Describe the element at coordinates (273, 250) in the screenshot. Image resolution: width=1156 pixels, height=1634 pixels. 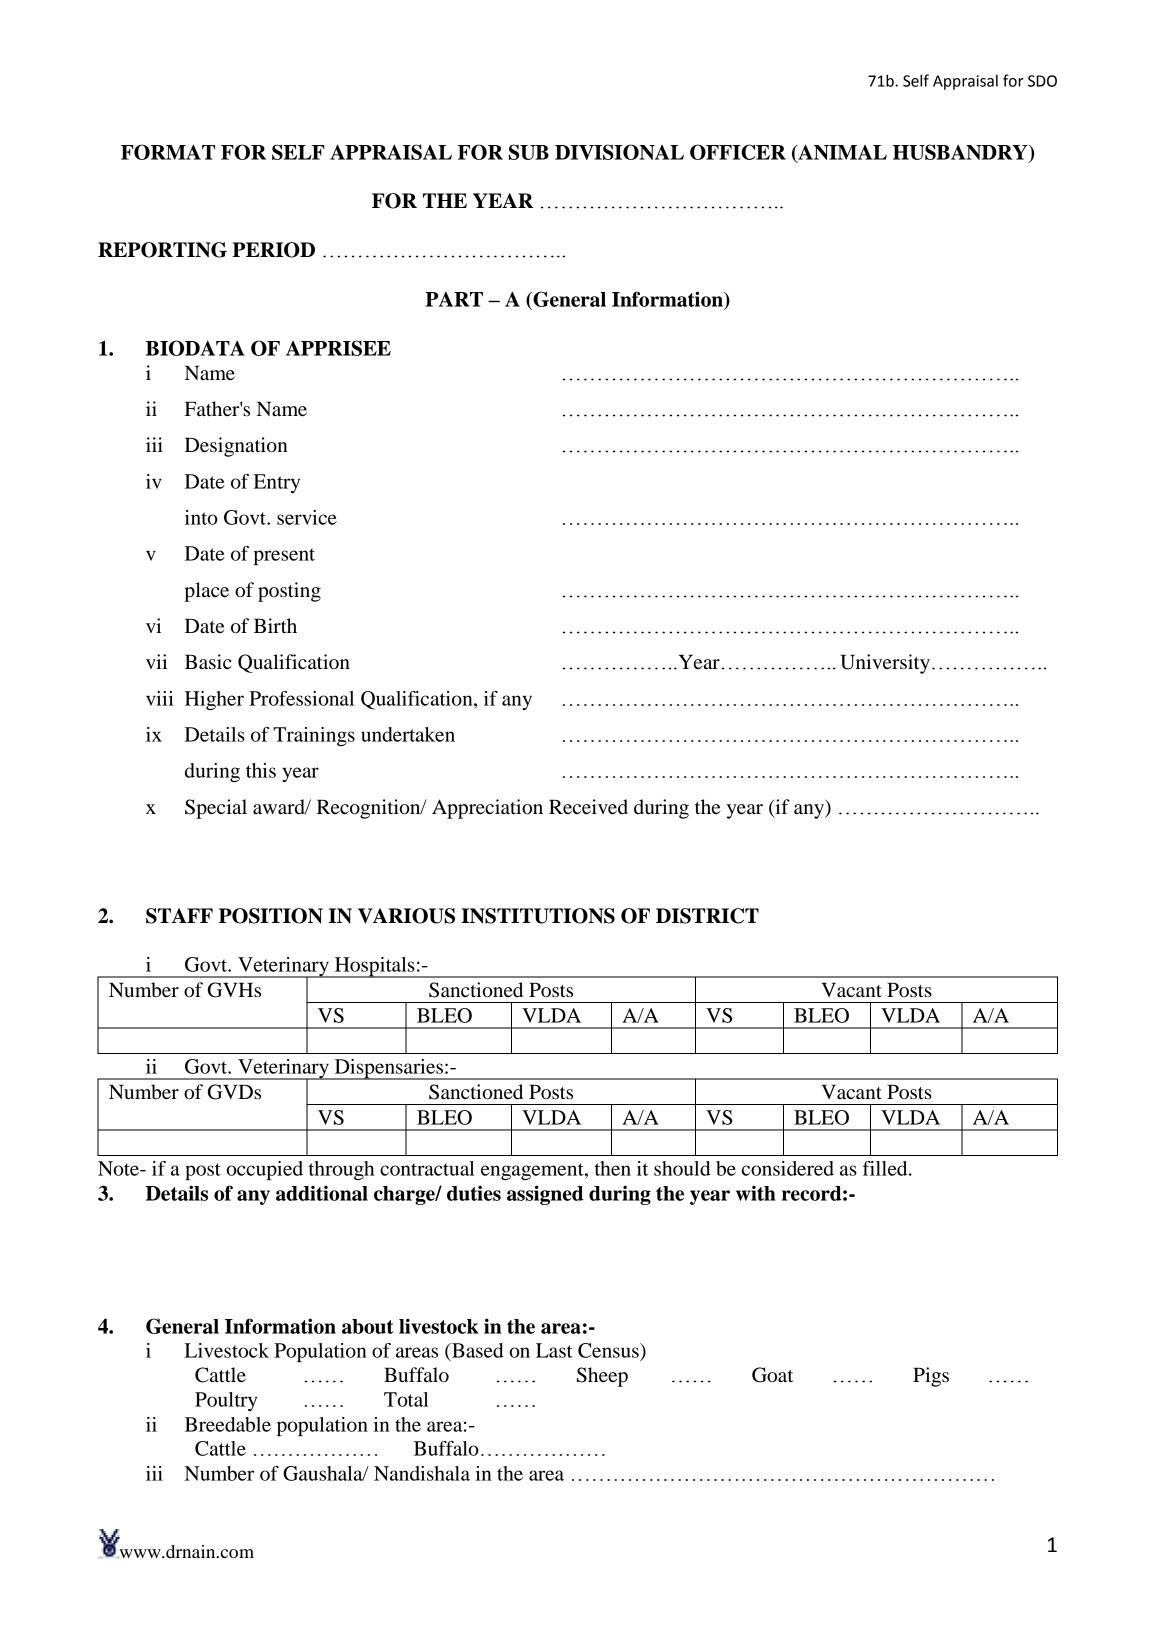
I see `PERIOD` at that location.
